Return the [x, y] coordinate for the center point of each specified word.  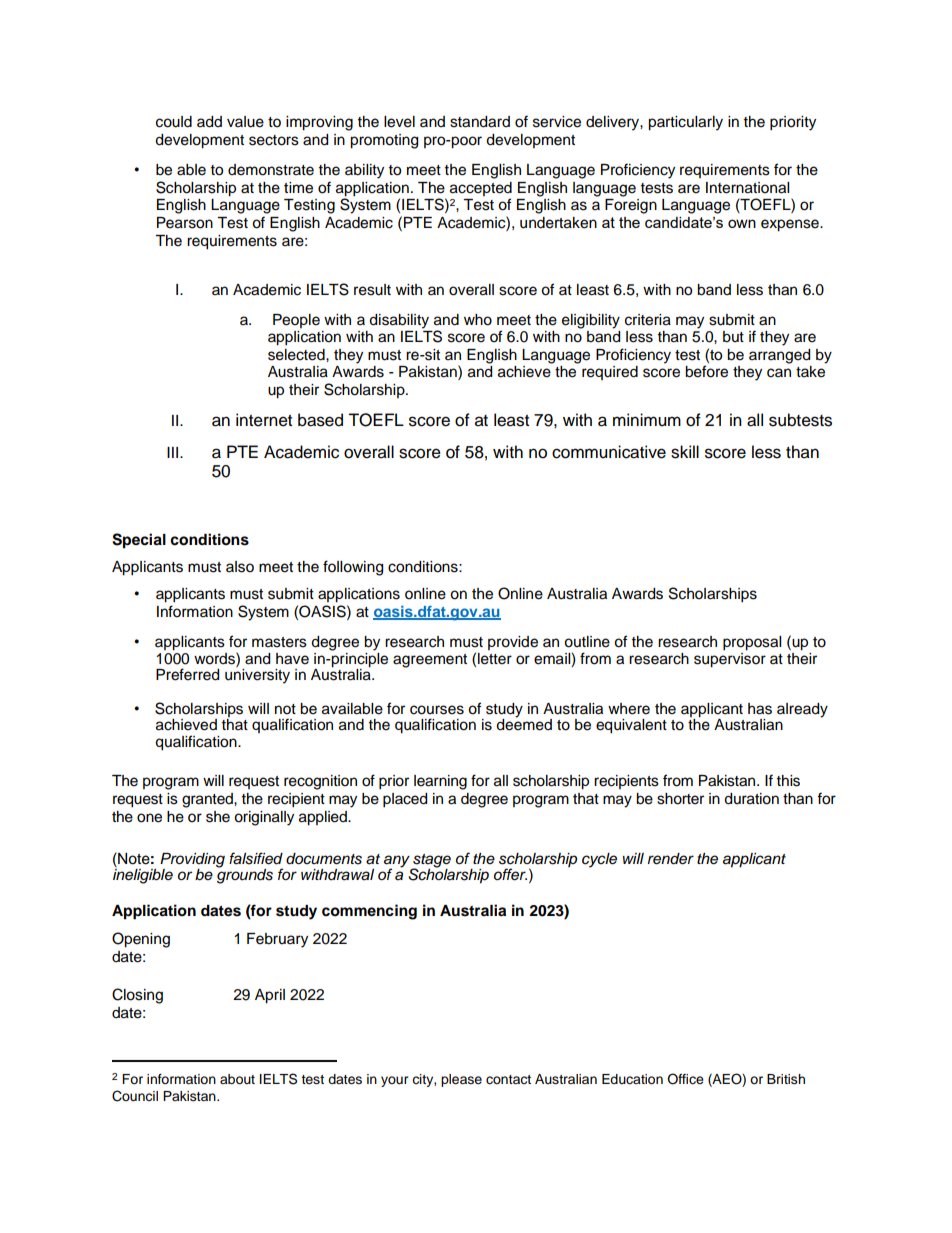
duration [751, 799]
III [174, 452]
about [237, 1079]
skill [685, 452]
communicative [609, 452]
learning [440, 782]
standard [480, 122]
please [461, 1080]
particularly [685, 123]
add [209, 122]
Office [685, 1079]
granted [208, 800]
